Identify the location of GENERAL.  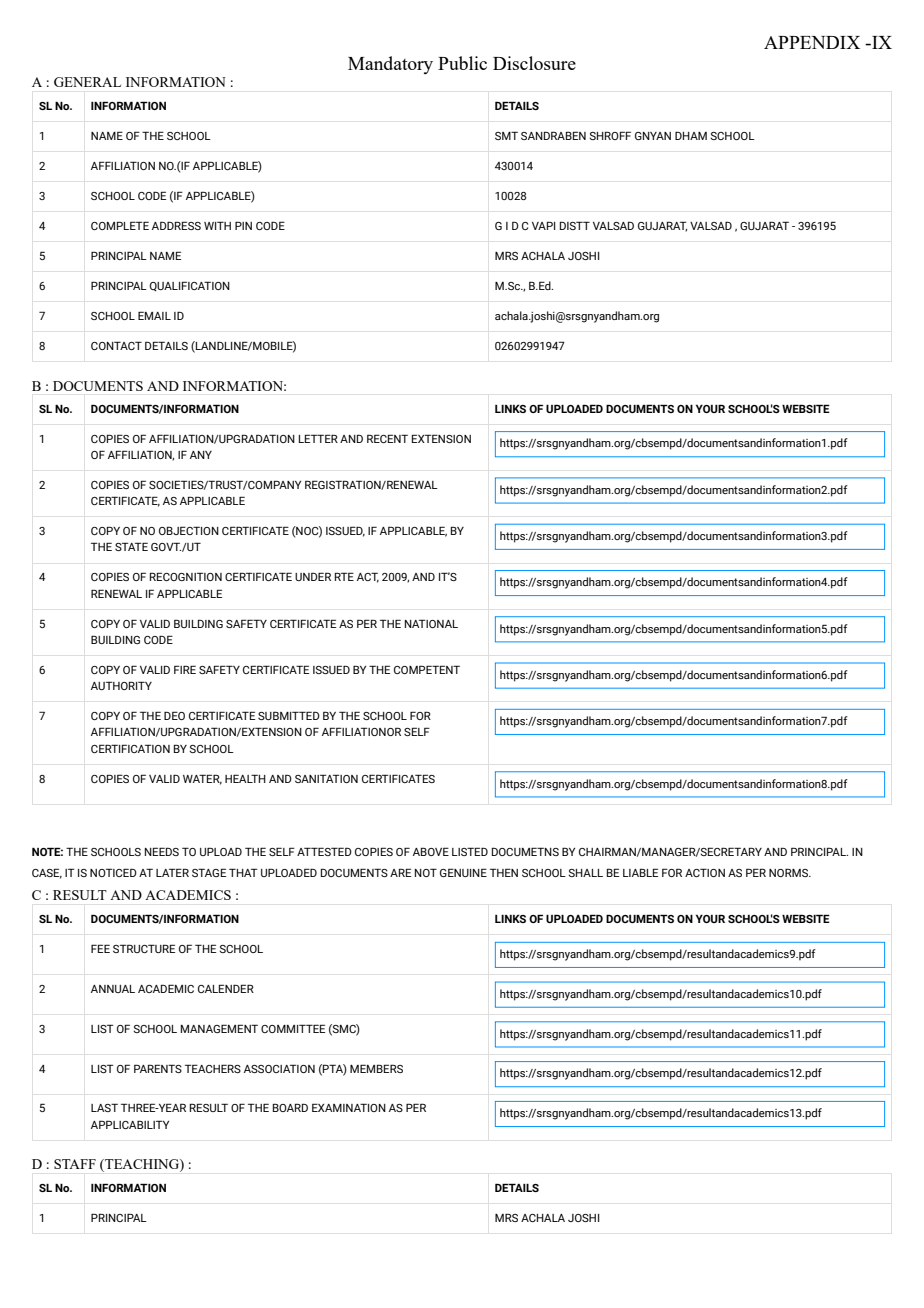
(87, 82).
